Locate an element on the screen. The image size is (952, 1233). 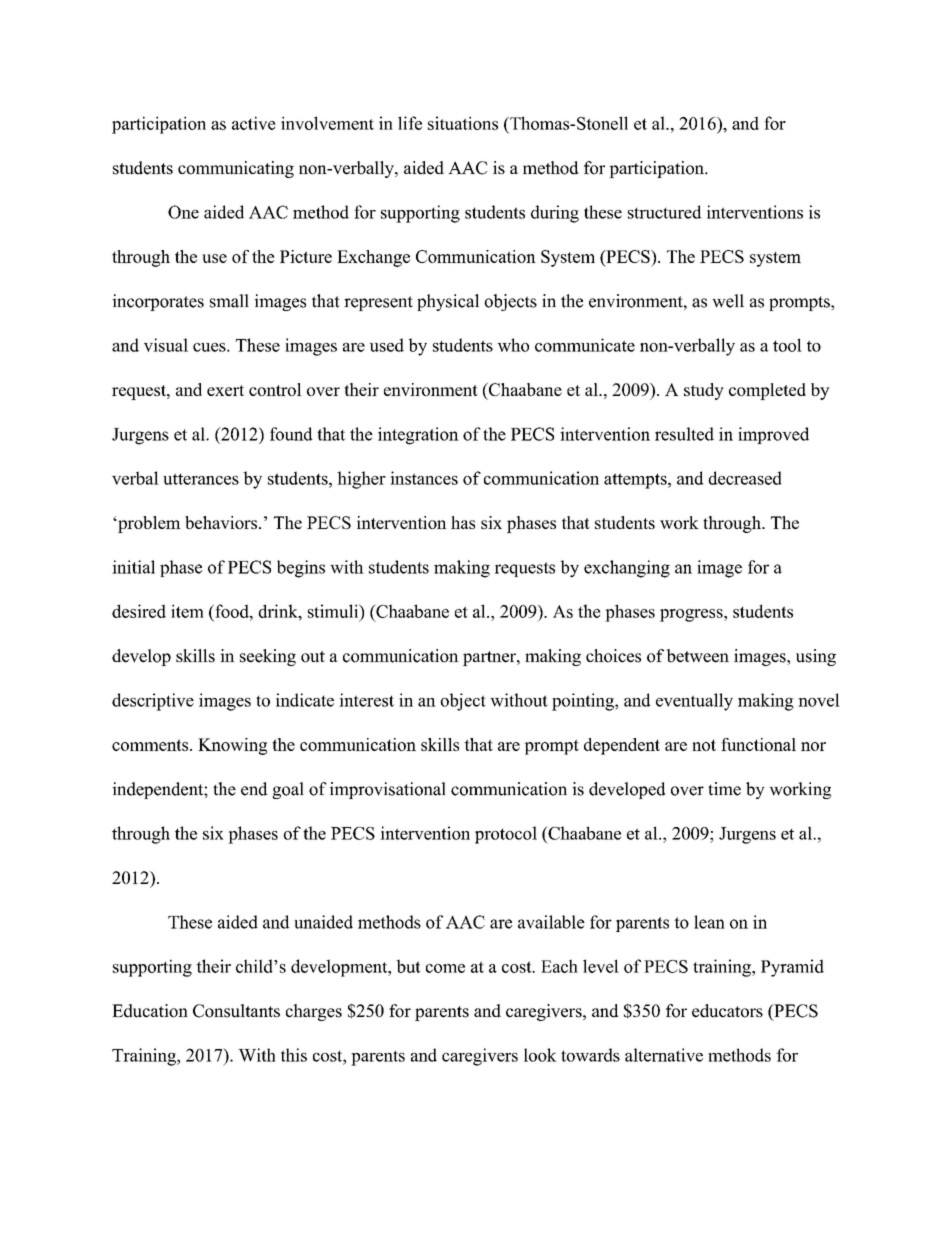
communicating is located at coordinates (236, 169).
